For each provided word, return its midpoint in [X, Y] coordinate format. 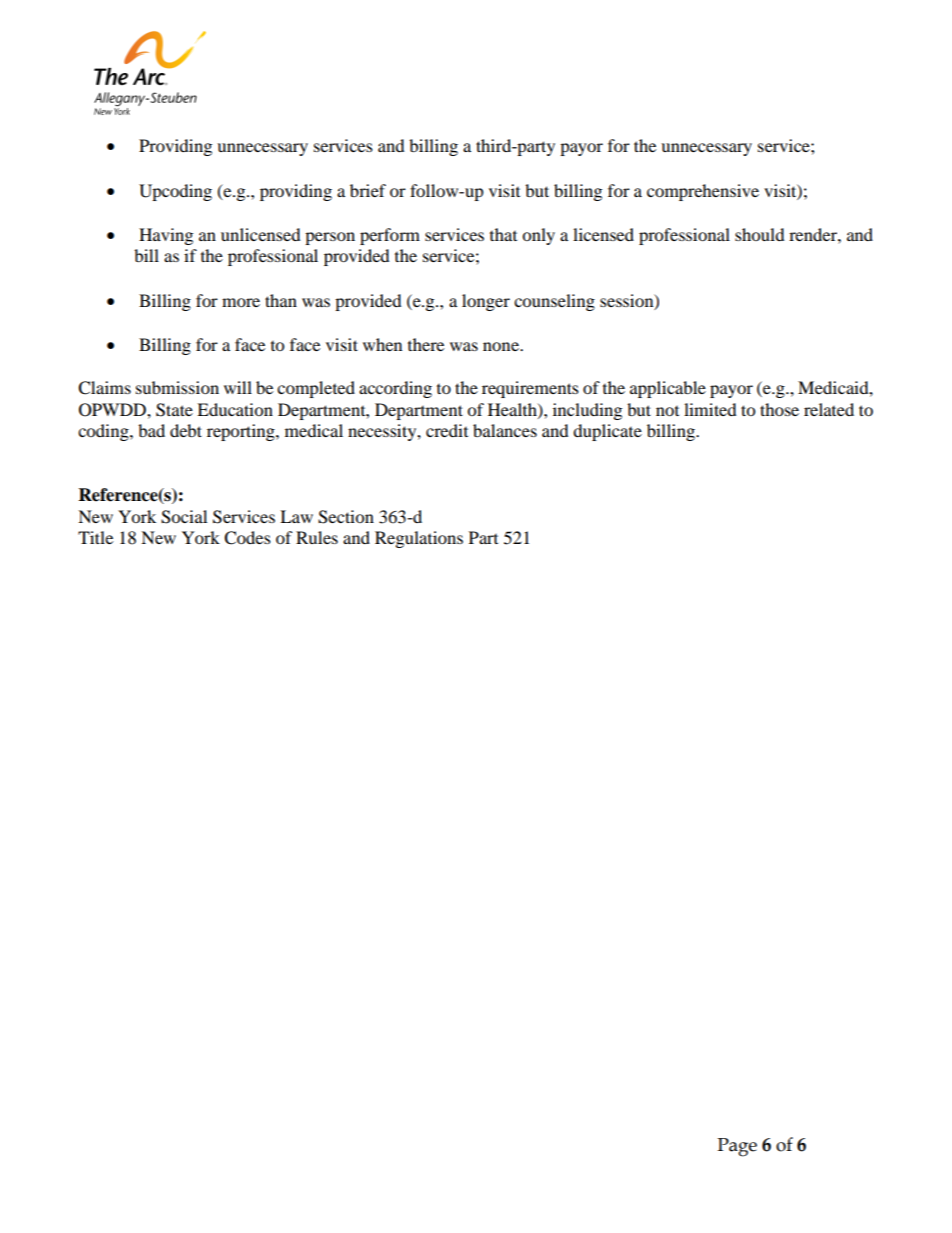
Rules [317, 537]
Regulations [419, 539]
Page [737, 1147]
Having [166, 236]
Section [346, 517]
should [760, 234]
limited [710, 409]
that [503, 234]
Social [184, 517]
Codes [247, 538]
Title [95, 537]
